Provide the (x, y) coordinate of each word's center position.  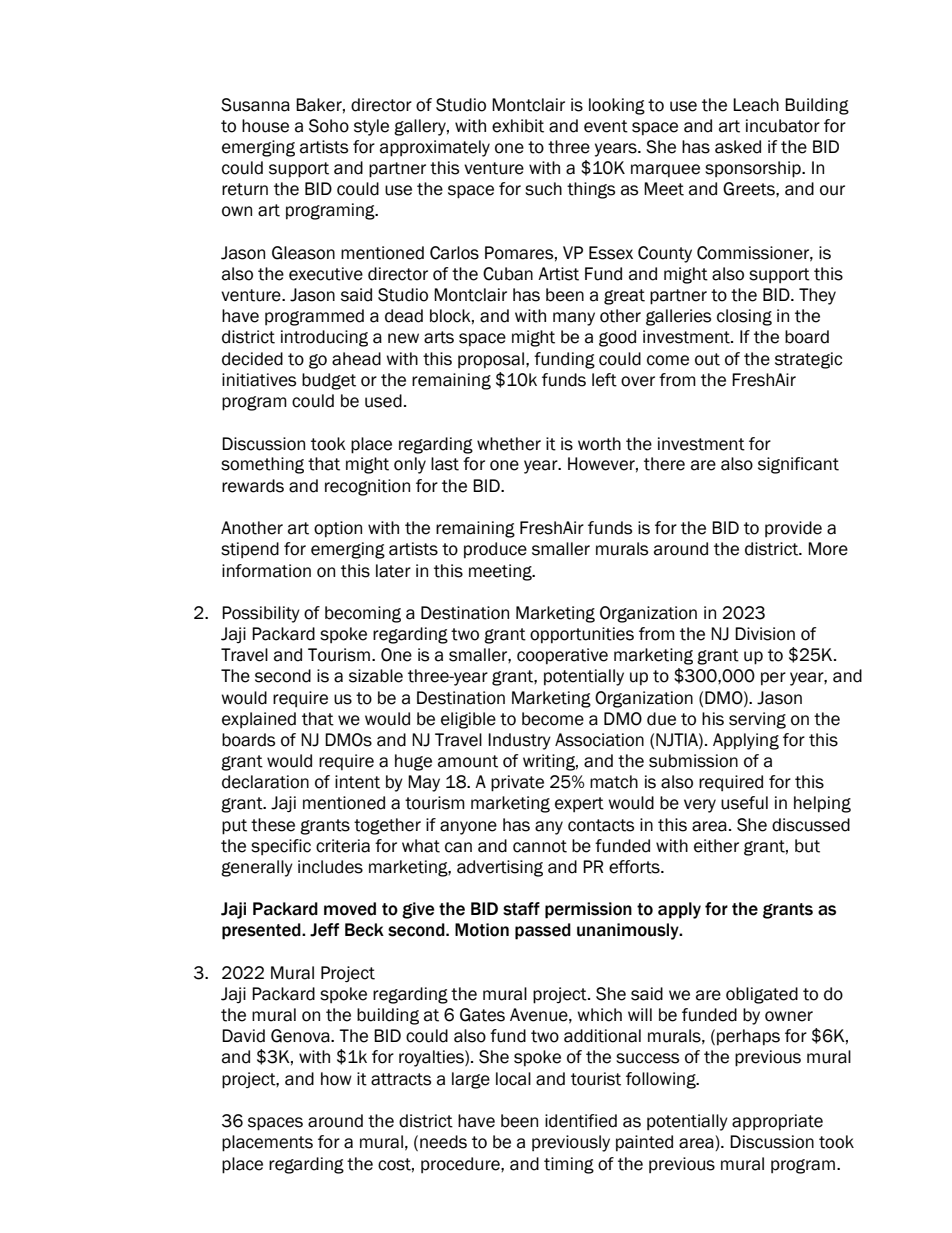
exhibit (518, 126)
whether (509, 444)
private (517, 783)
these (273, 825)
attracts (401, 1079)
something (262, 465)
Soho (329, 126)
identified (581, 1121)
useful (744, 803)
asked (738, 147)
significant (798, 465)
